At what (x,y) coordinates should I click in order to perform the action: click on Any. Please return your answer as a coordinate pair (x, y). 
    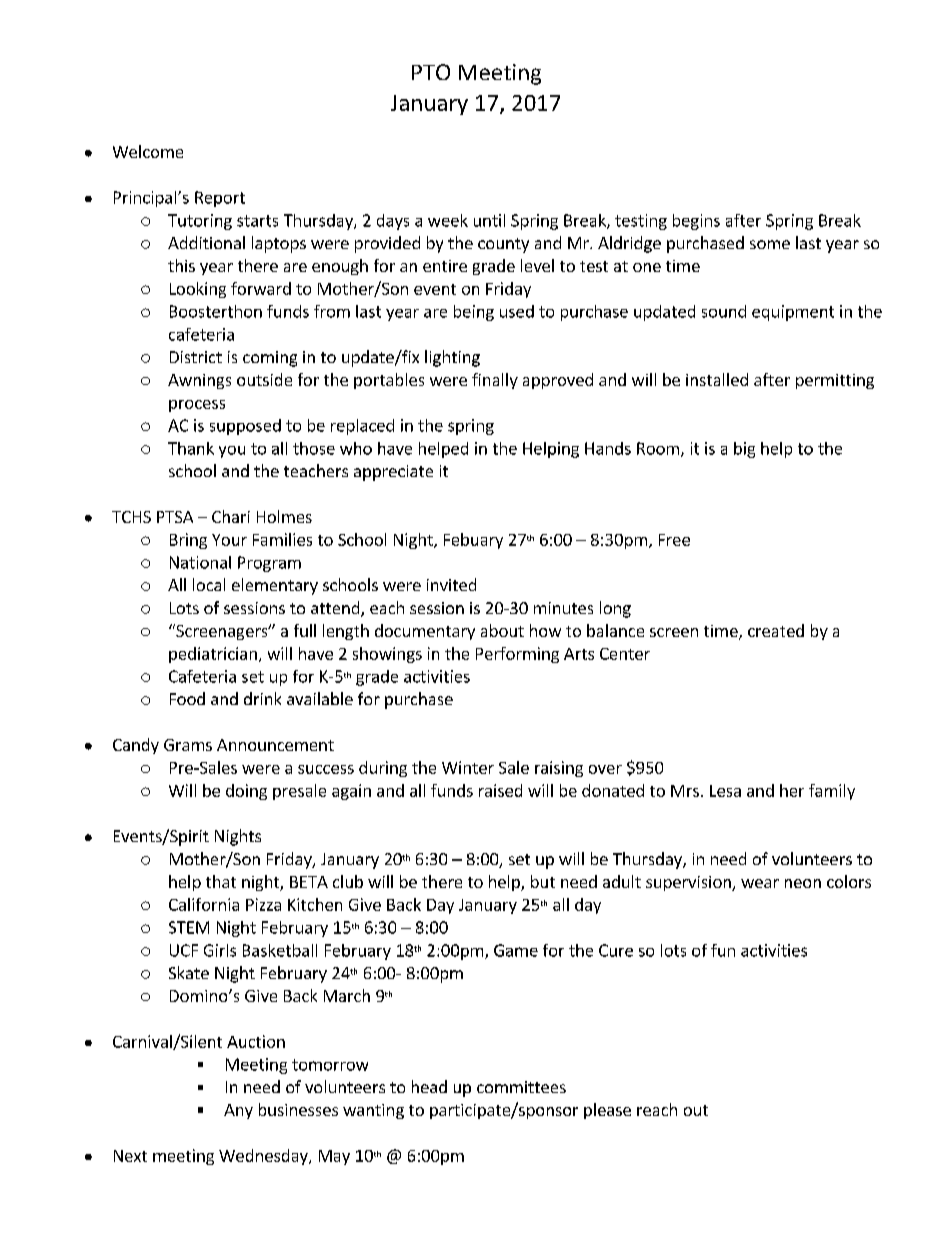
    Looking at the image, I should click on (238, 1111).
